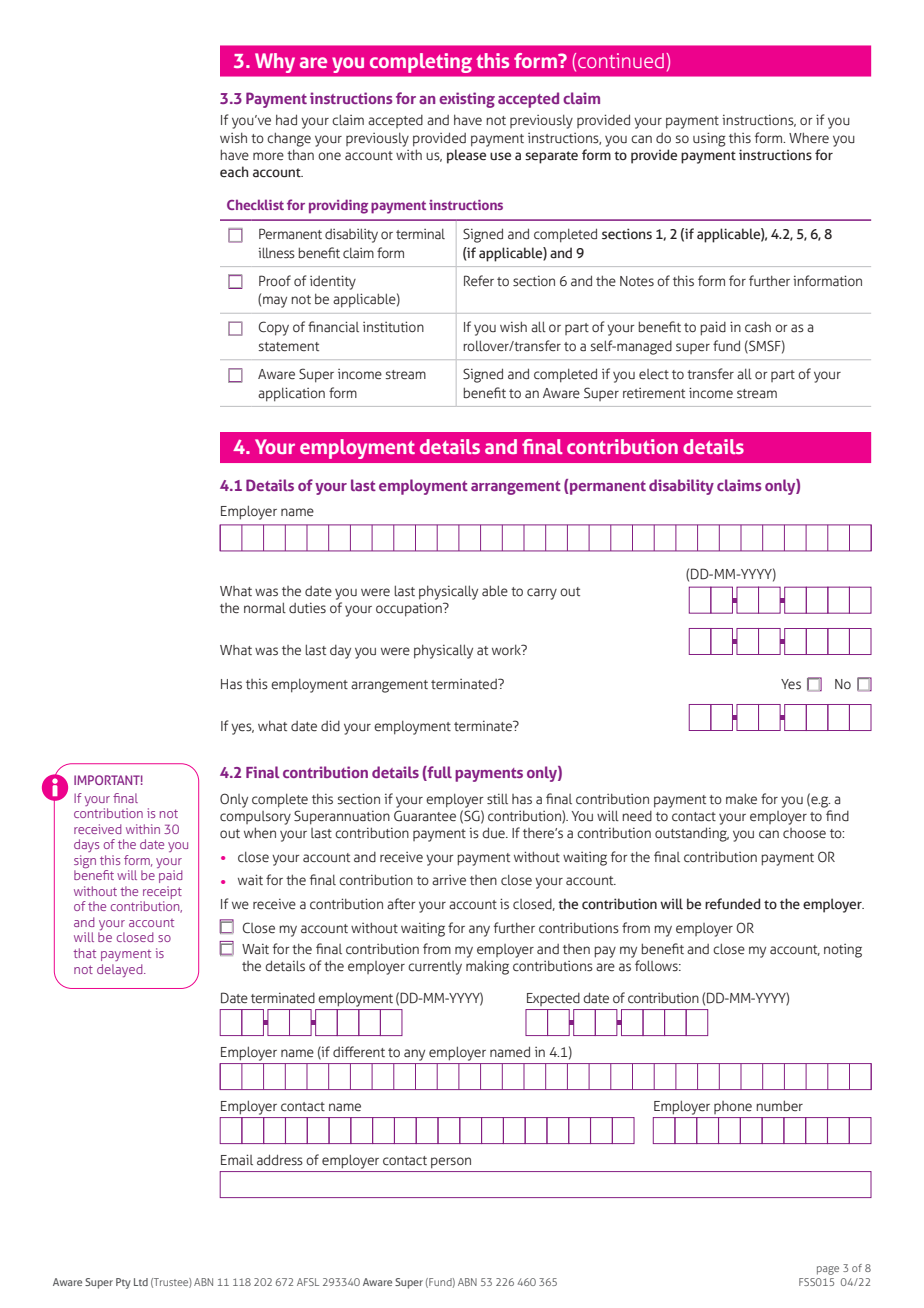  What do you see at coordinates (709, 139) in the document?
I see `using` at bounding box center [709, 139].
